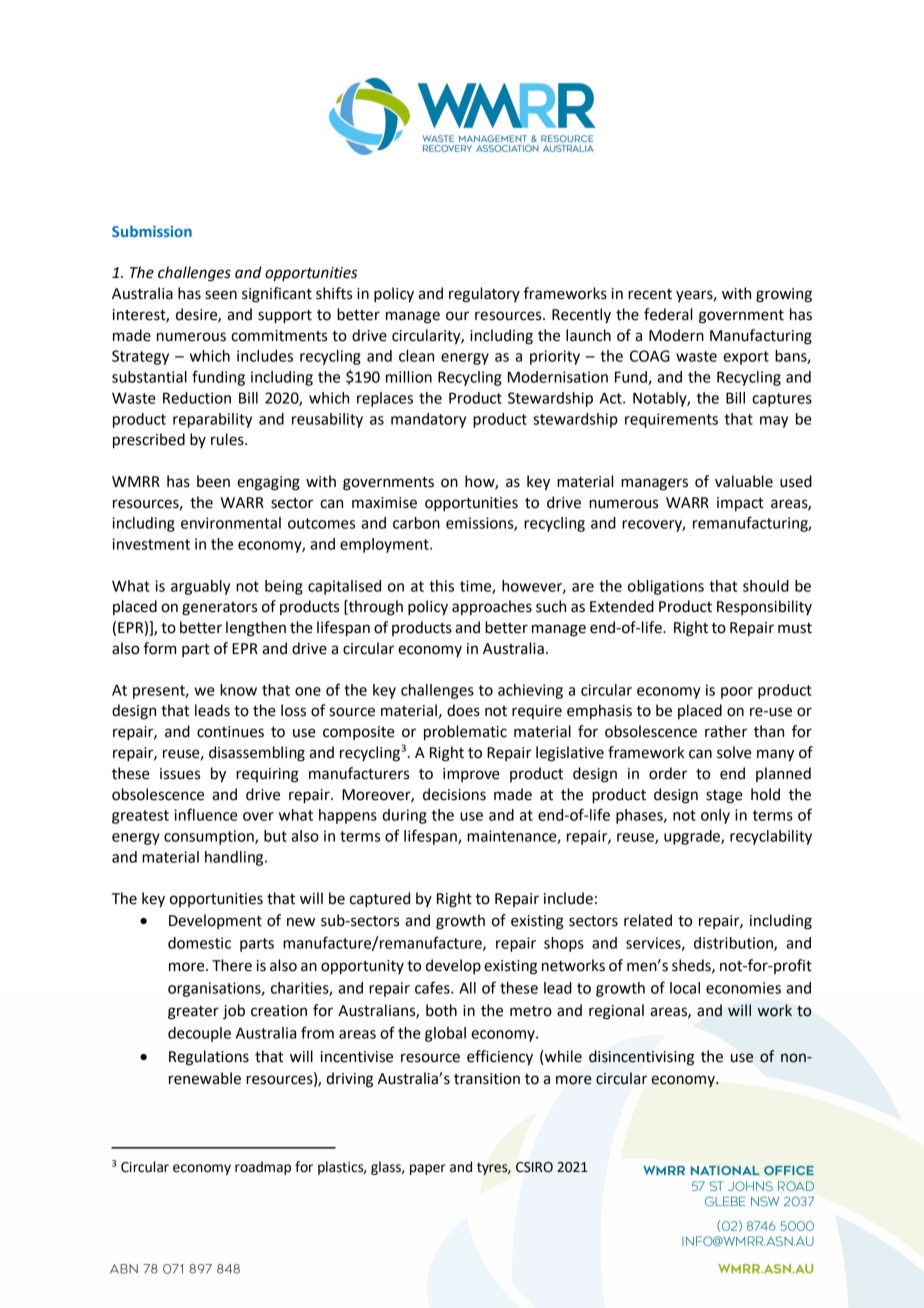 The image size is (924, 1308). What do you see at coordinates (228, 439) in the screenshot?
I see `rules` at bounding box center [228, 439].
